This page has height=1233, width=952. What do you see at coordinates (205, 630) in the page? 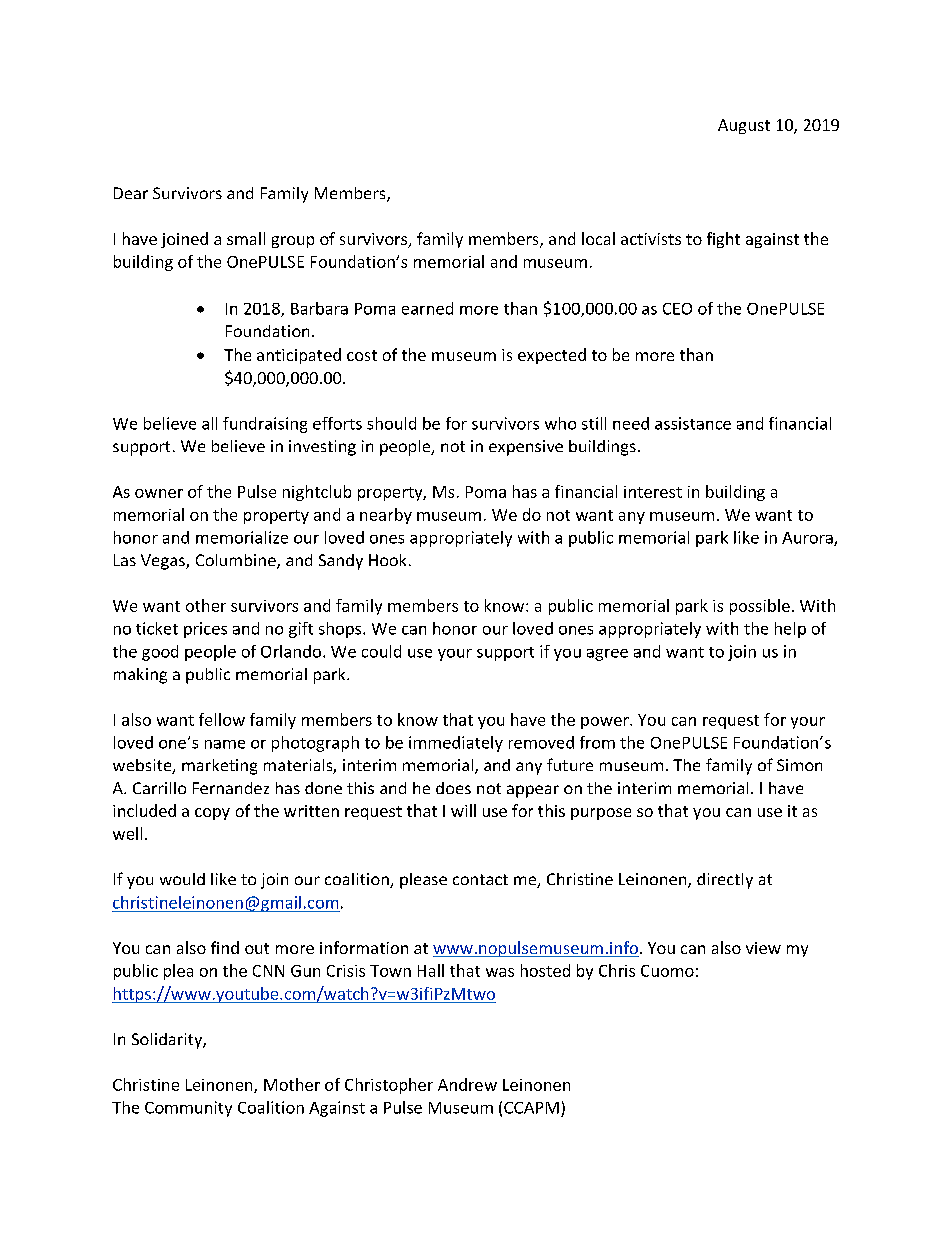
I see `prices` at bounding box center [205, 630].
